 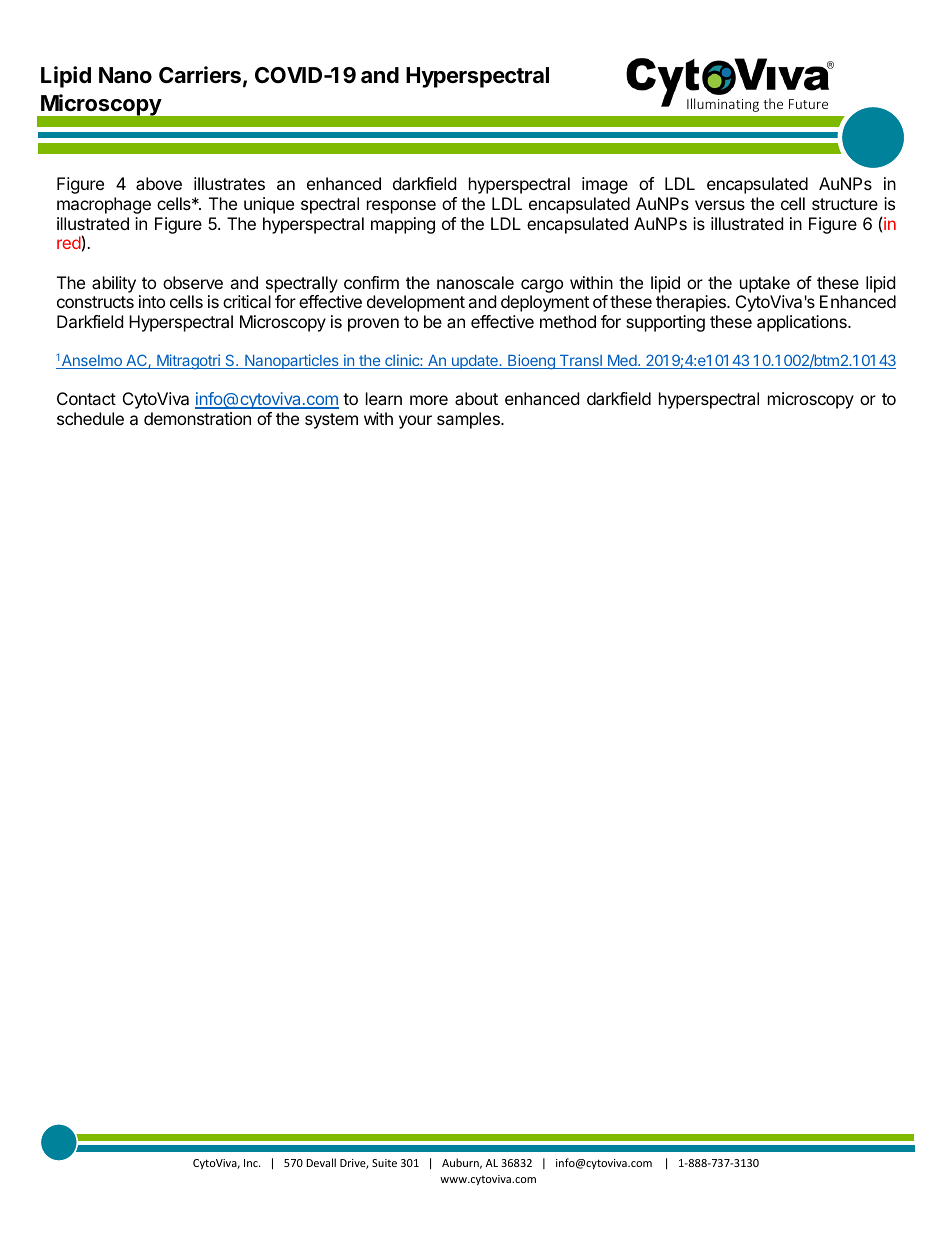 What do you see at coordinates (469, 420) in the page?
I see `samples` at bounding box center [469, 420].
